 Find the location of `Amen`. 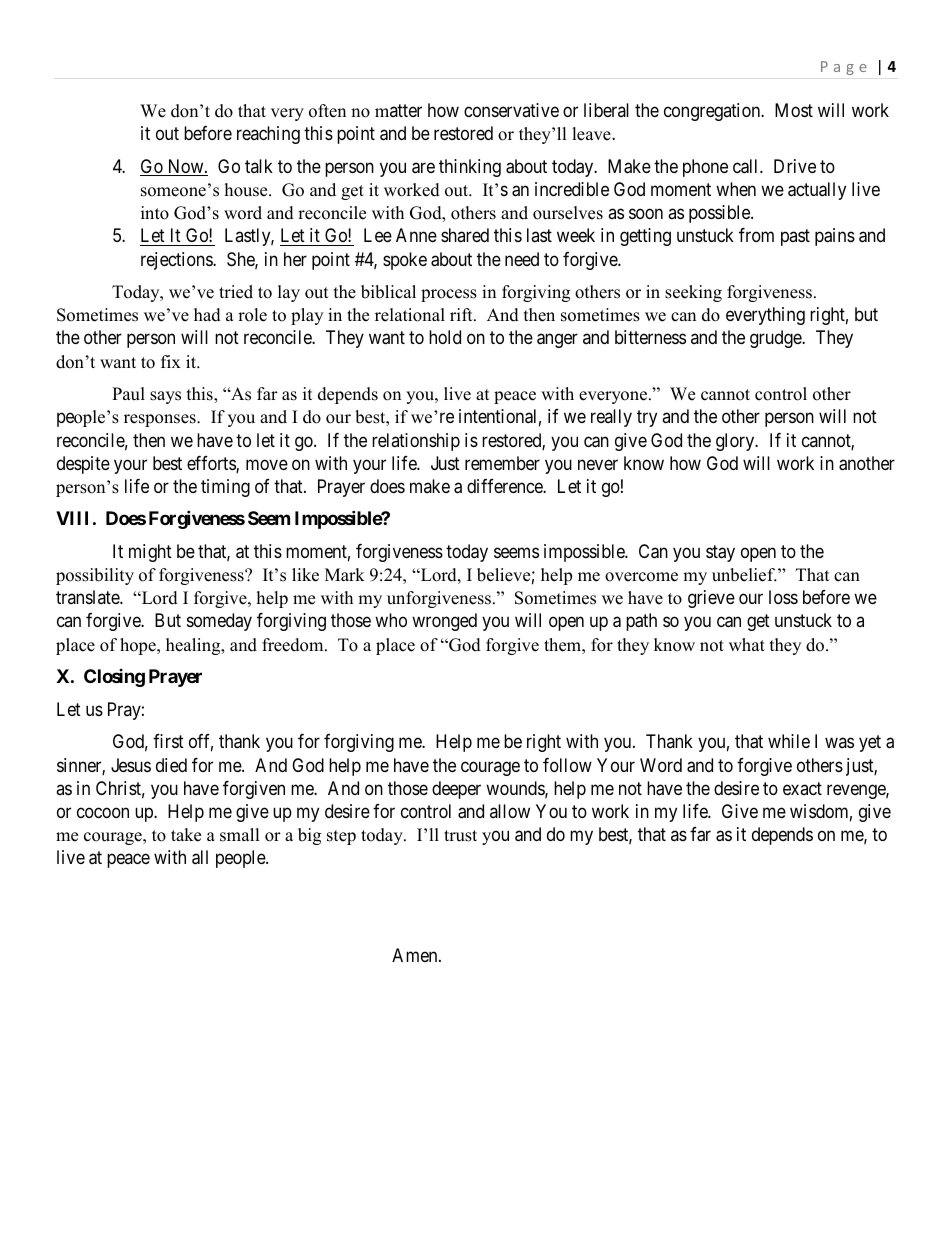

Amen is located at coordinates (416, 955).
